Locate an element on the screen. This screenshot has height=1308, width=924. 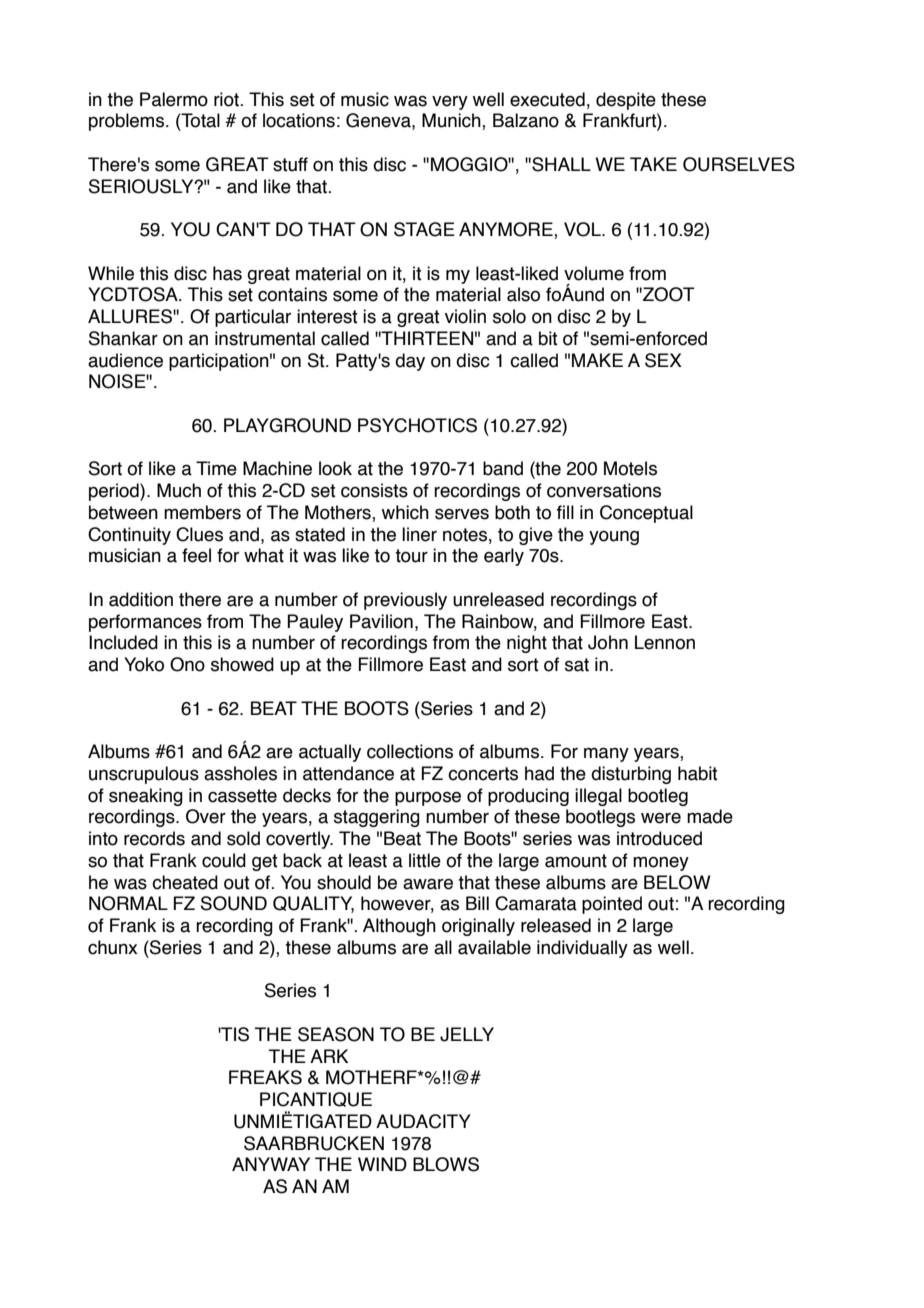
previously is located at coordinates (405, 601).
